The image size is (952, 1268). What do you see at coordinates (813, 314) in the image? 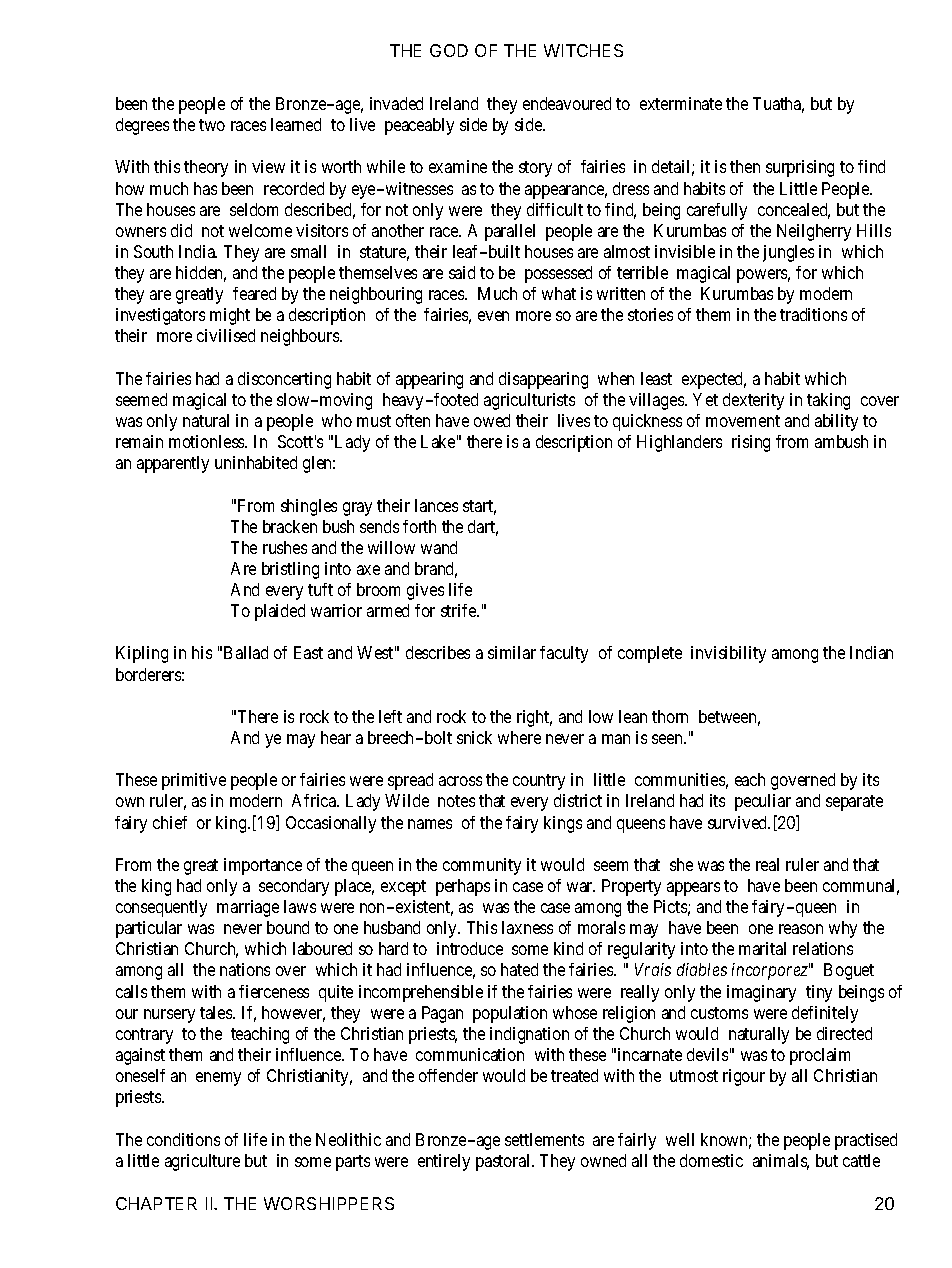
I see `traditions` at bounding box center [813, 314].
